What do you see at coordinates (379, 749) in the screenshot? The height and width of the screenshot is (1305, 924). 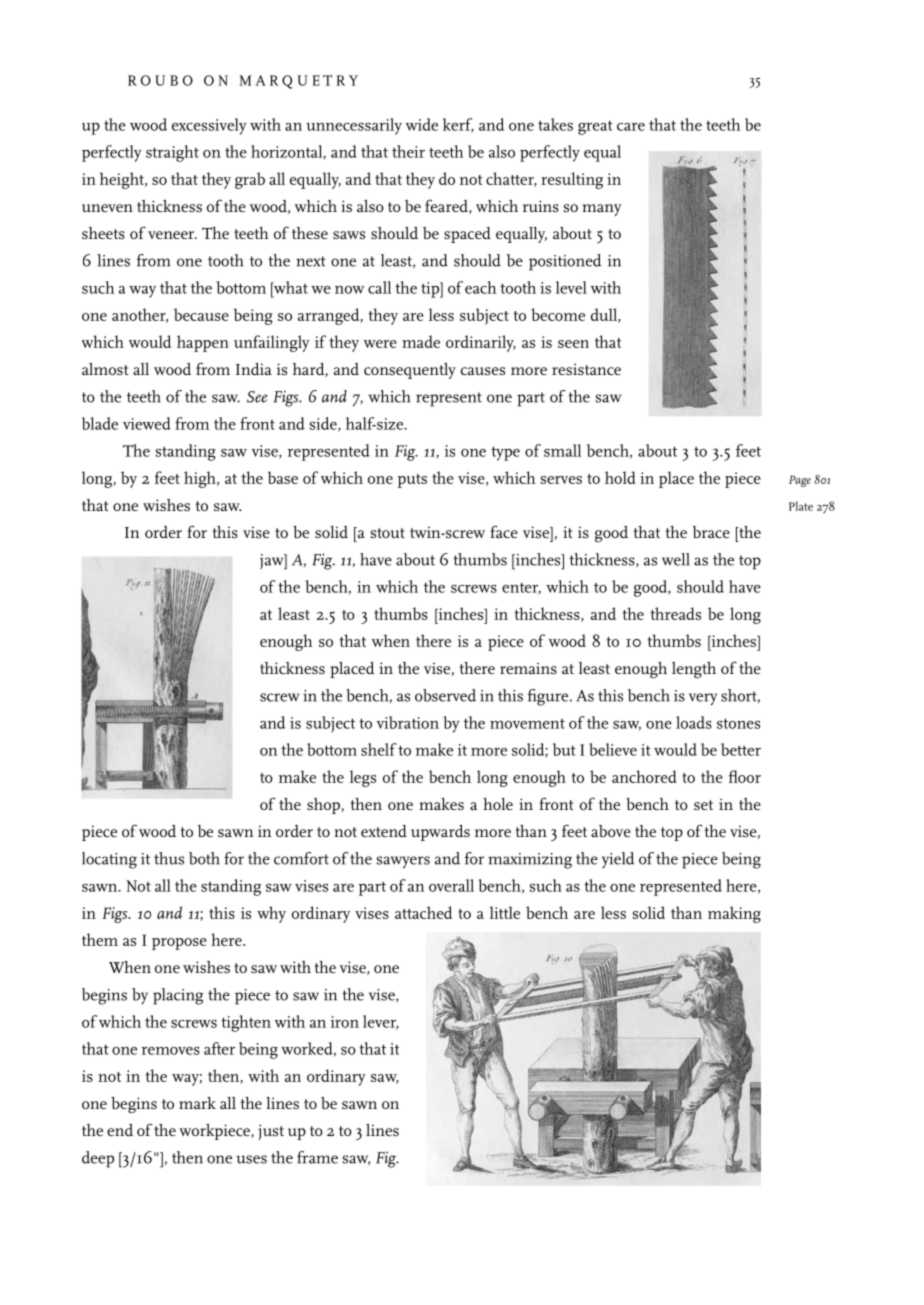 I see `shelf` at bounding box center [379, 749].
